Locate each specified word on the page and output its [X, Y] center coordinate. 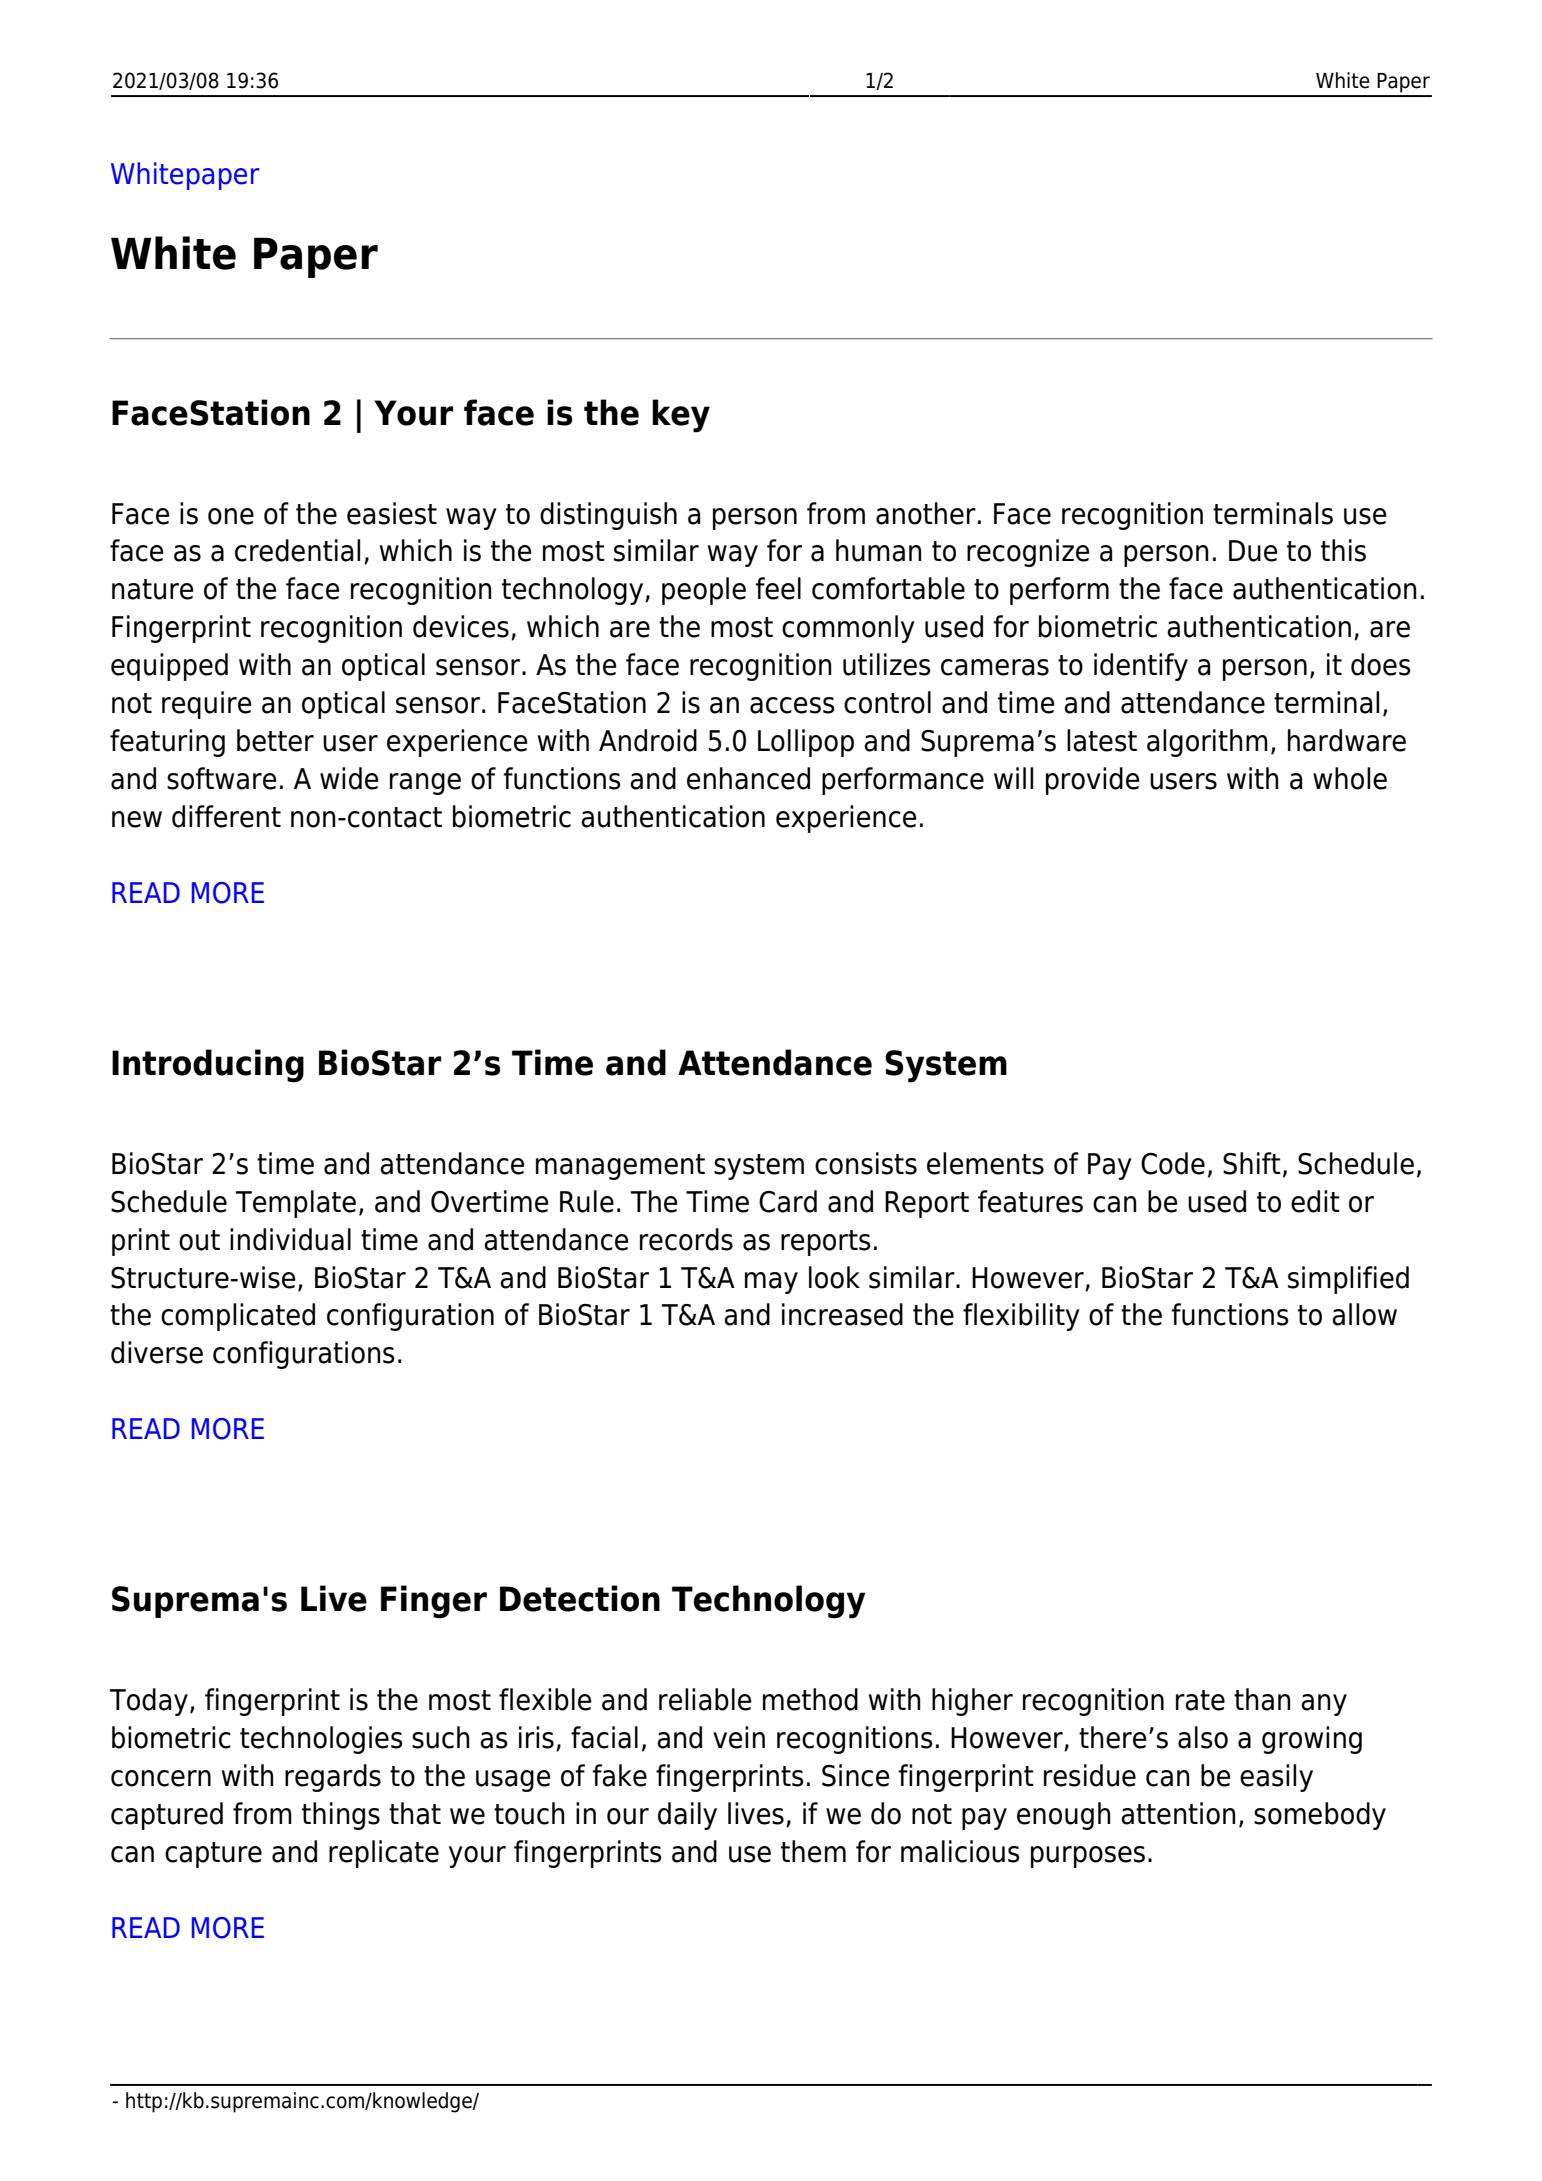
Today [149, 1702]
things [341, 1816]
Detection [580, 1598]
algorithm [1207, 743]
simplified [1348, 1280]
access [792, 705]
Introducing [208, 1066]
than [1262, 1699]
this [1343, 550]
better [275, 740]
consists [866, 1163]
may [771, 1283]
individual [290, 1239]
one [231, 516]
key [681, 416]
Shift [1252, 1163]
